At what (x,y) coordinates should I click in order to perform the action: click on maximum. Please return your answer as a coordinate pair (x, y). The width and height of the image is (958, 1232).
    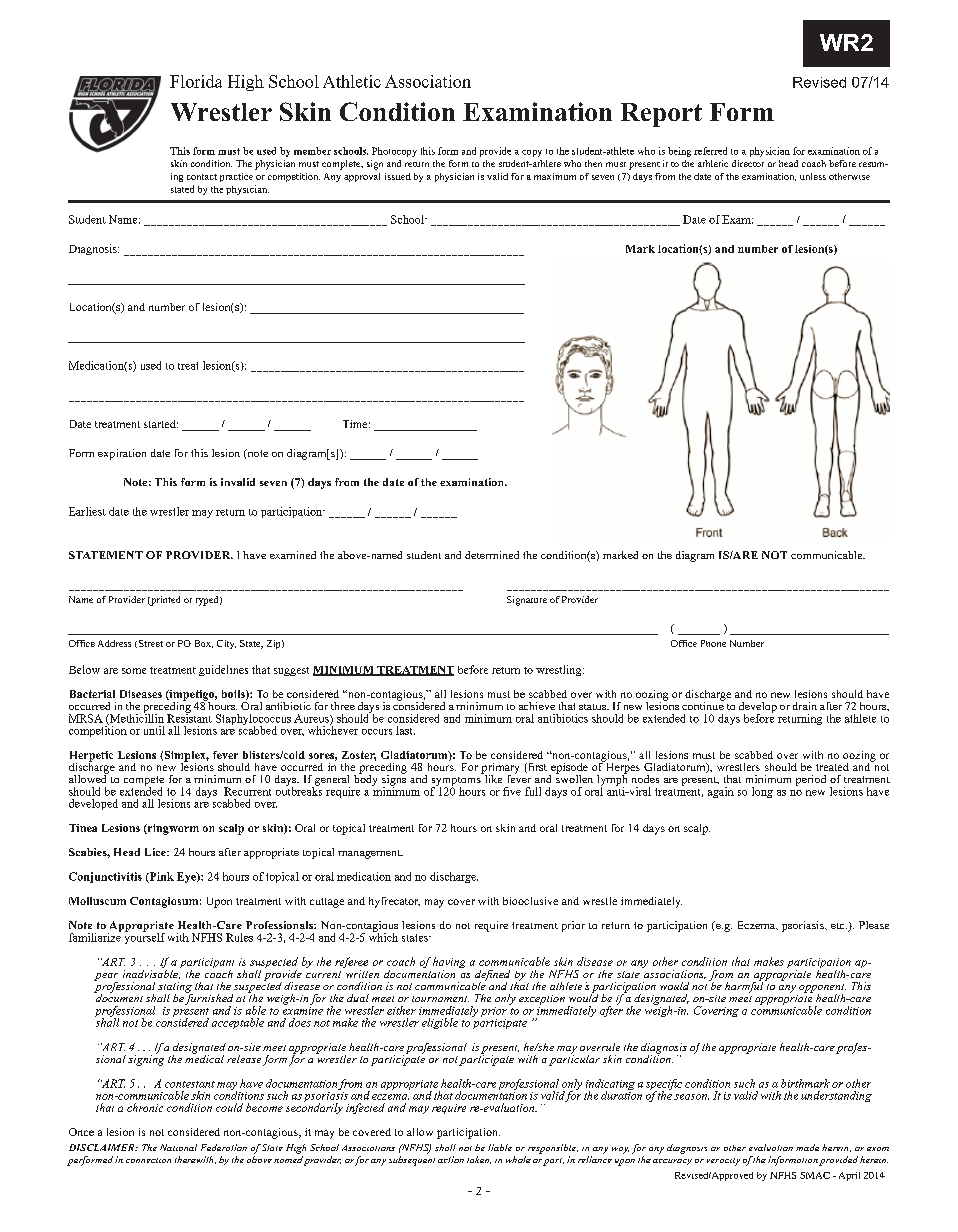
    Looking at the image, I should click on (555, 176).
